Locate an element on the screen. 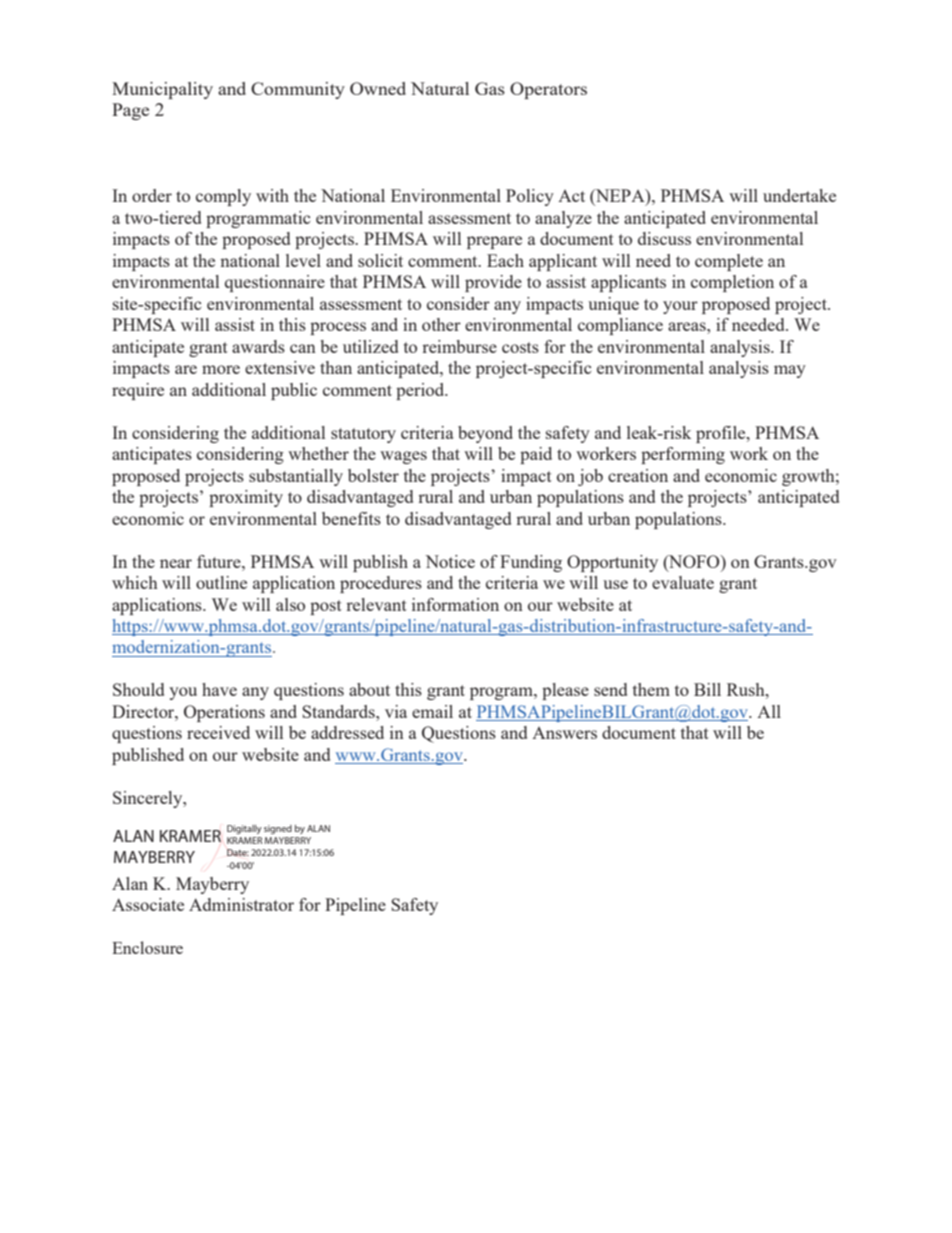 This screenshot has height=1233, width=952. period is located at coordinates (421, 391).
